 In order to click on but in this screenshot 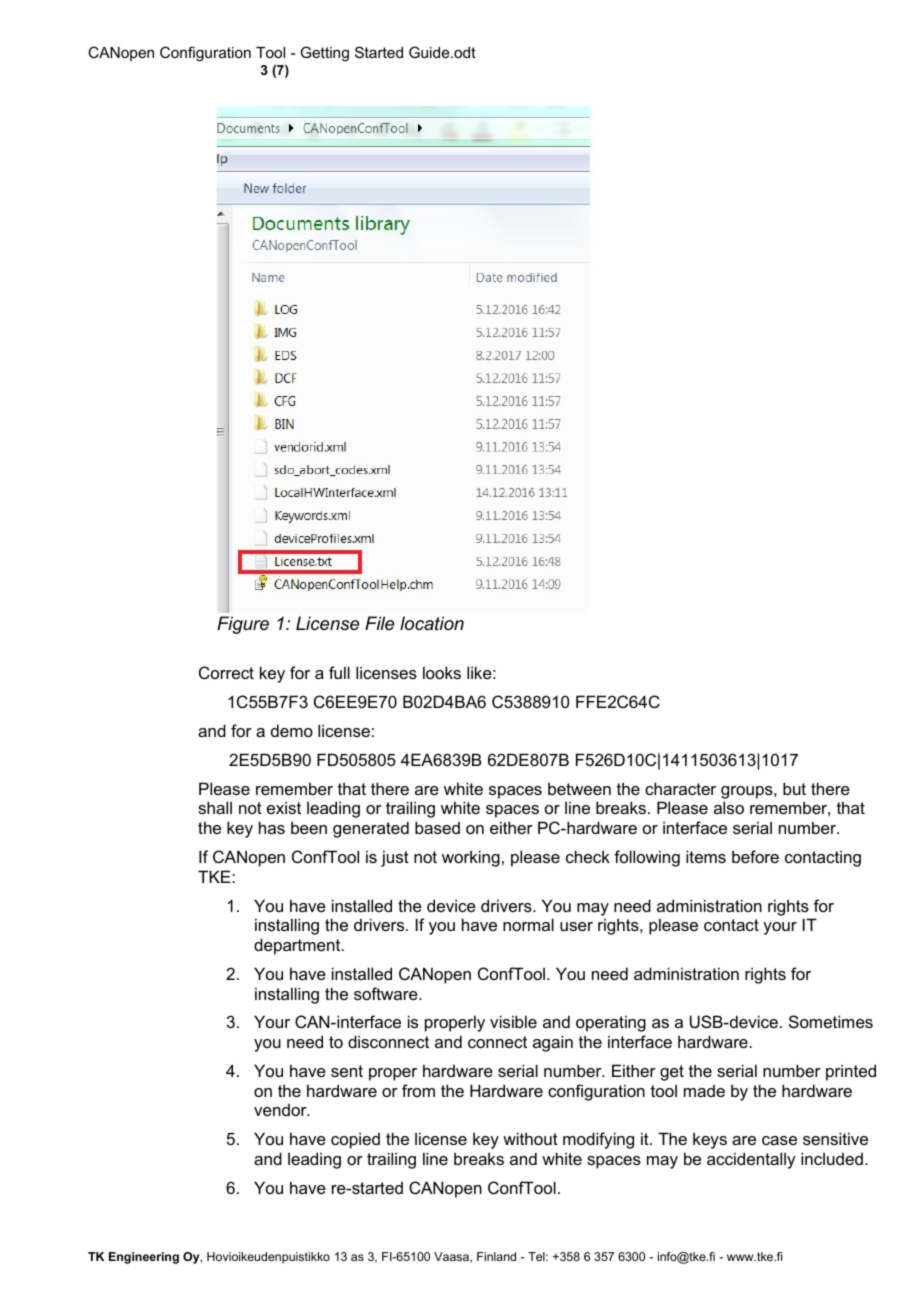, I will do `click(794, 788)`.
